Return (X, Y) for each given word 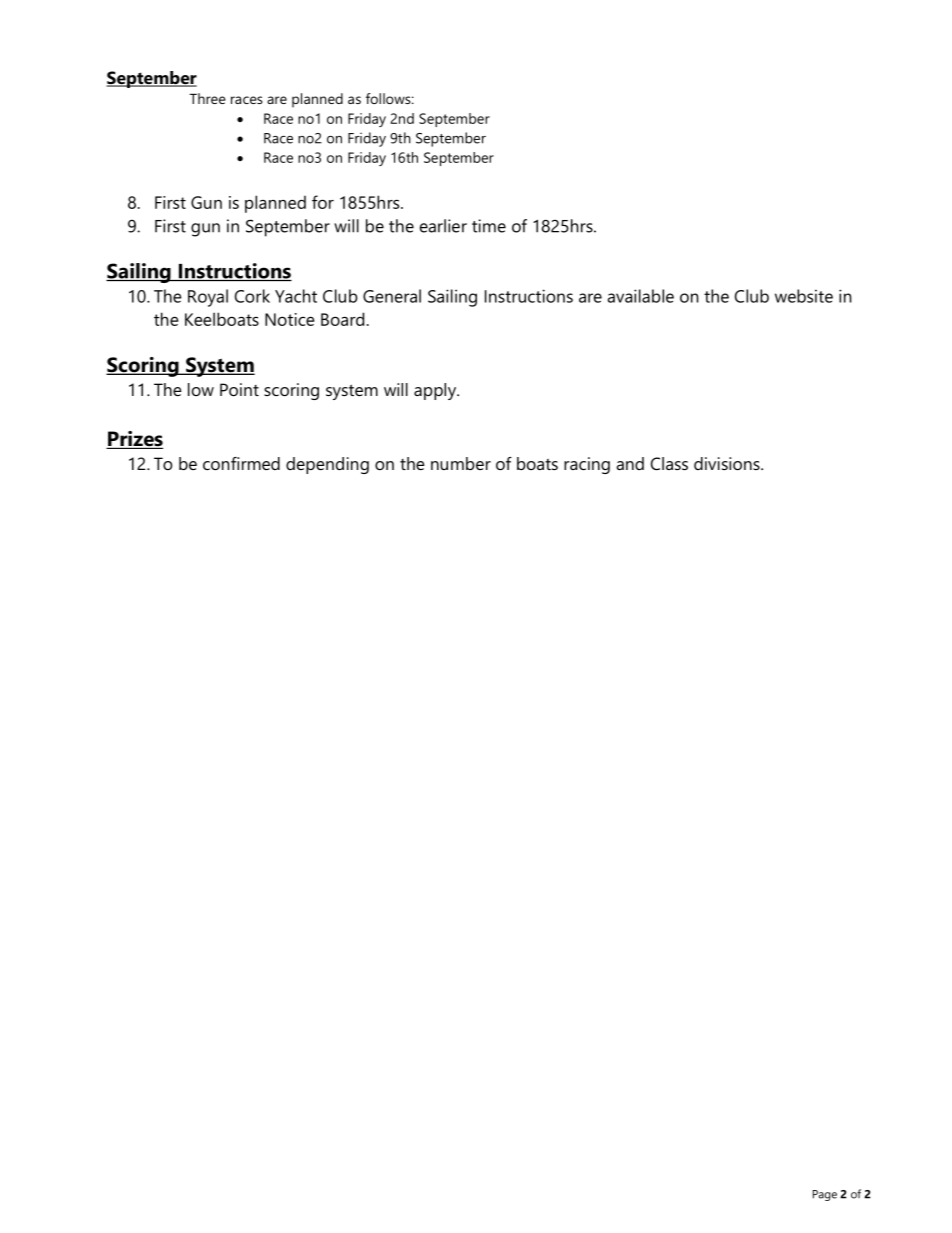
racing (587, 465)
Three (208, 98)
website (804, 296)
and (630, 463)
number (461, 463)
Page (825, 1195)
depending (327, 465)
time (489, 226)
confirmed (241, 463)
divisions (728, 463)
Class (669, 463)
